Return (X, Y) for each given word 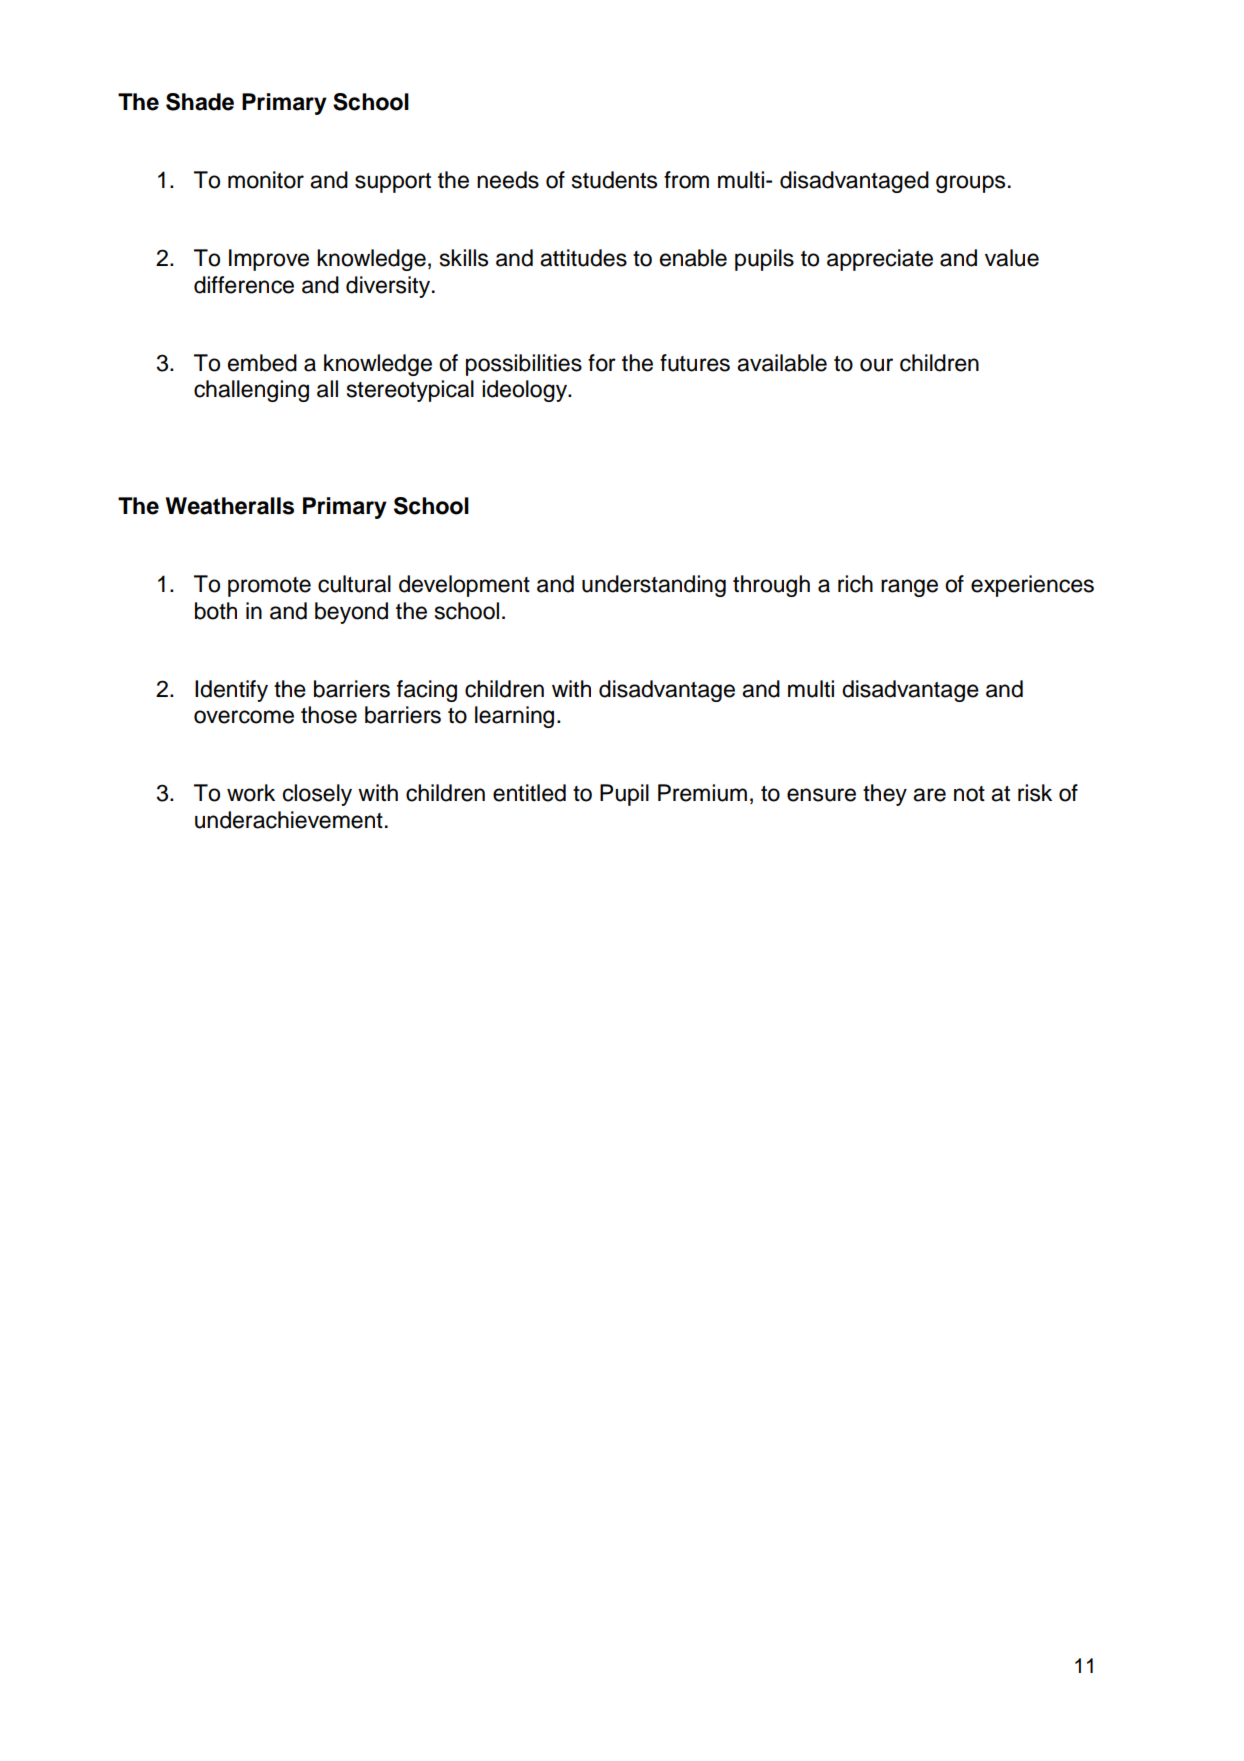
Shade (200, 102)
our (876, 365)
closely (317, 795)
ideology (525, 391)
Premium (702, 793)
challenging (251, 391)
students (614, 180)
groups (970, 184)
